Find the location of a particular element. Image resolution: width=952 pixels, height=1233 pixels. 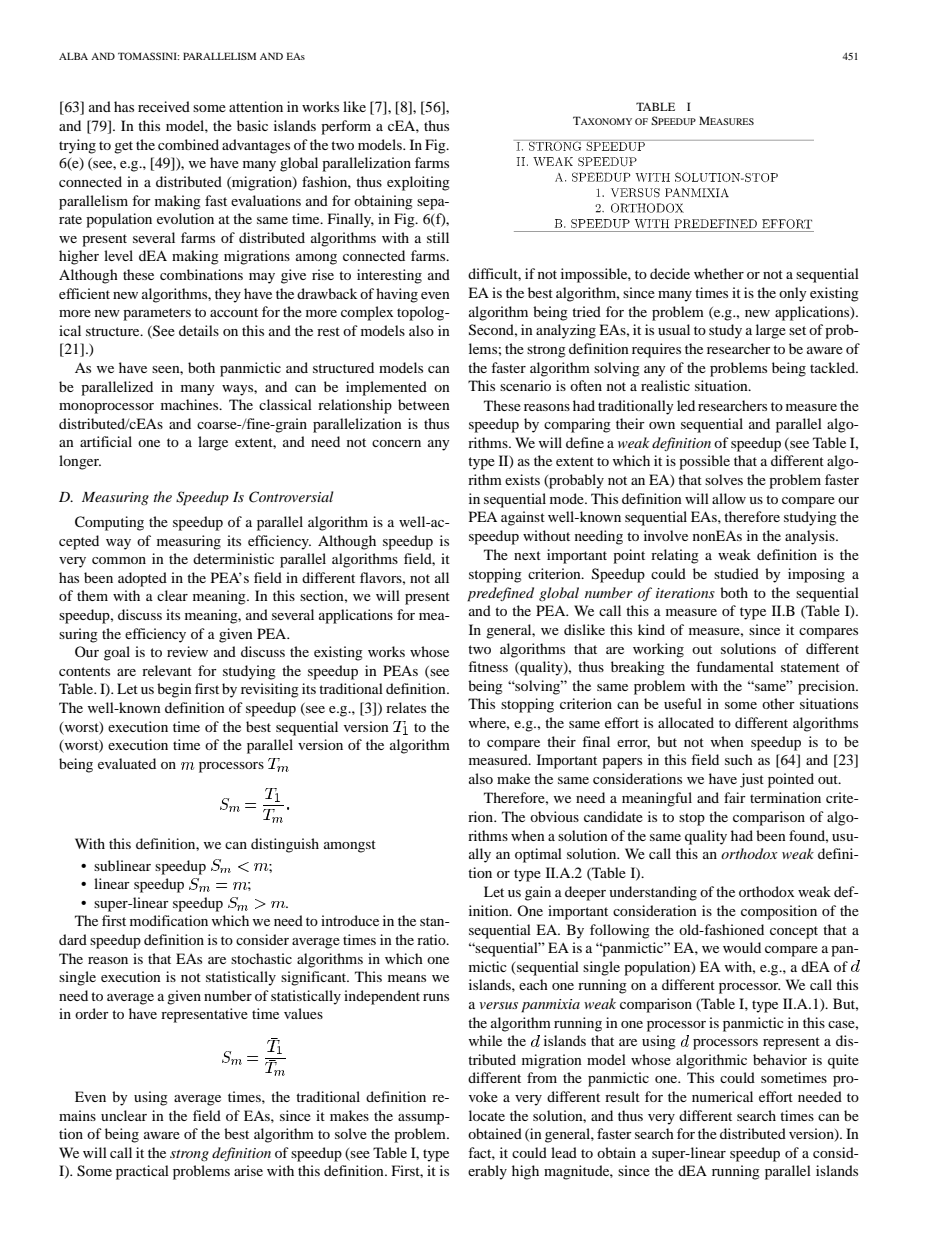

received is located at coordinates (164, 106).
